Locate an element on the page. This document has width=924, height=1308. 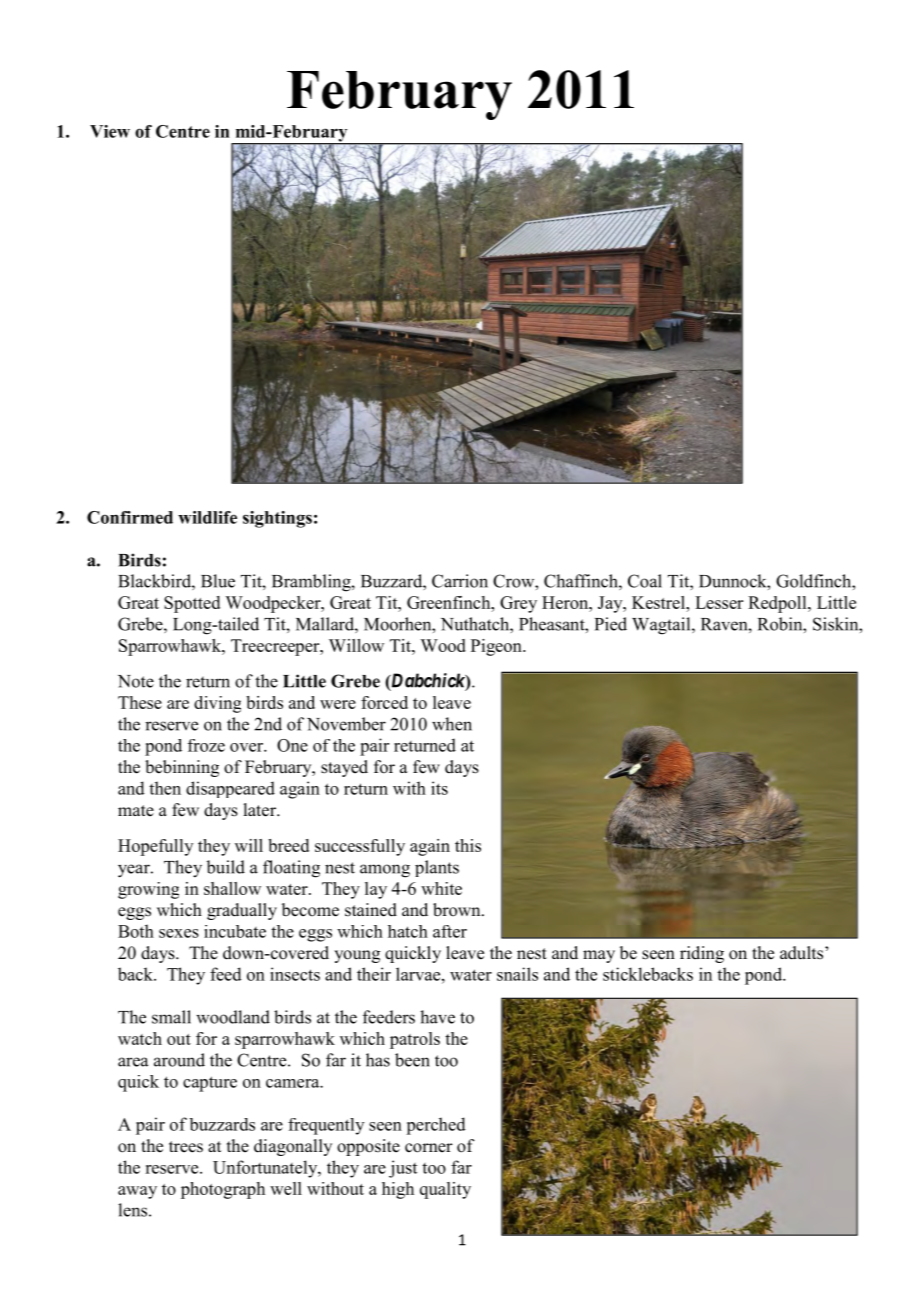
riding is located at coordinates (702, 954).
